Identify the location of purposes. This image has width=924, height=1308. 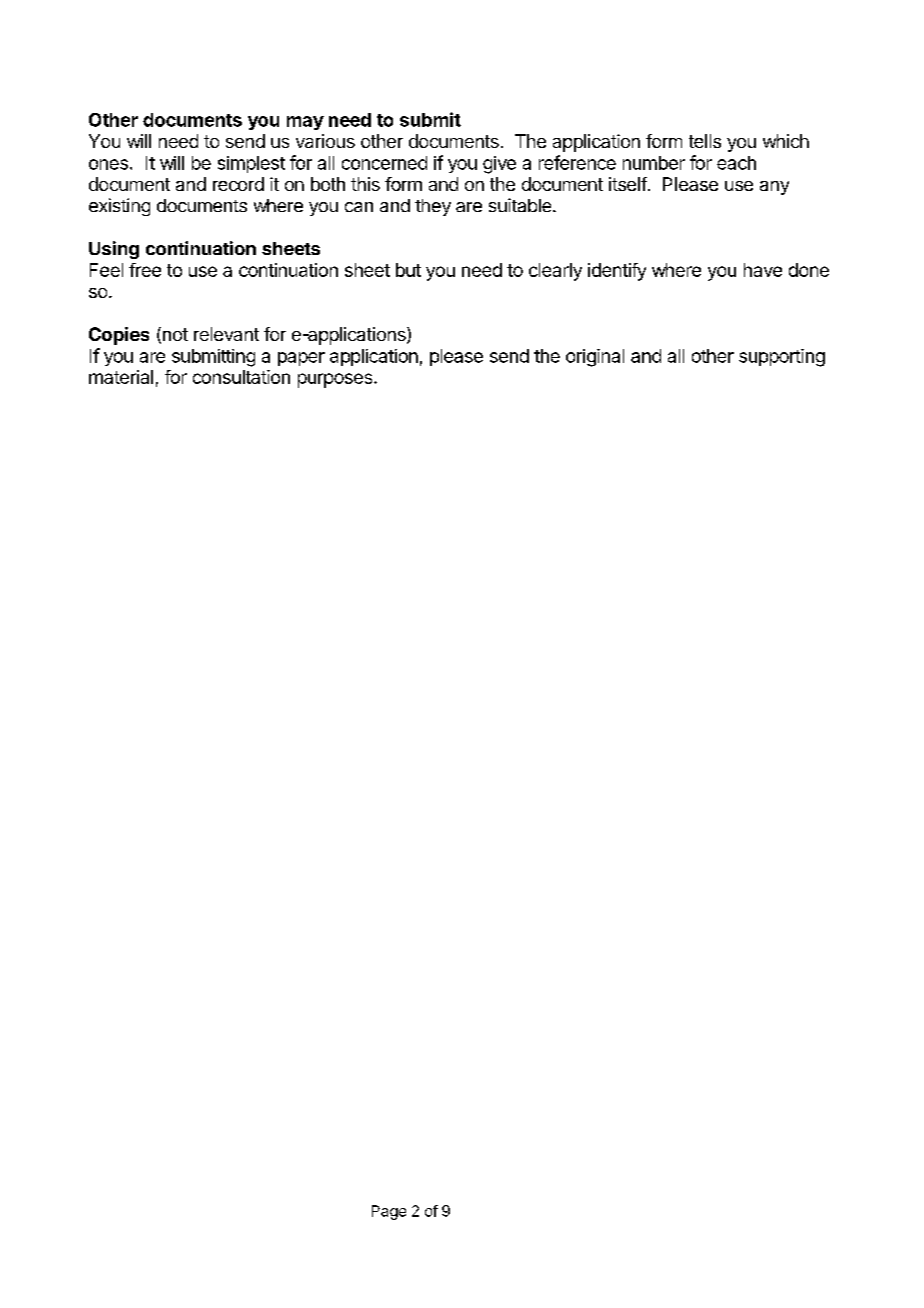
(335, 380).
